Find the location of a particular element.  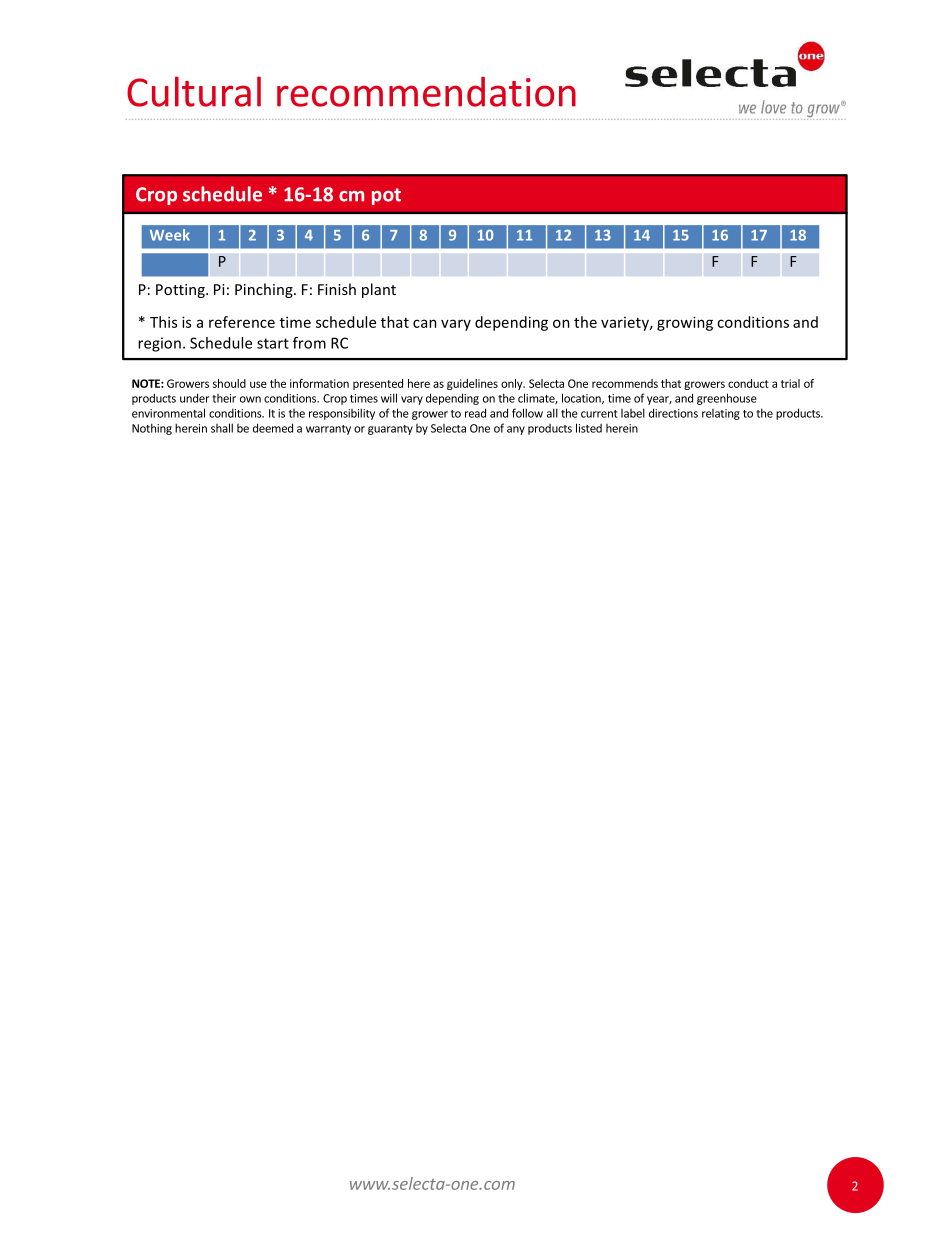

shall is located at coordinates (222, 428).
